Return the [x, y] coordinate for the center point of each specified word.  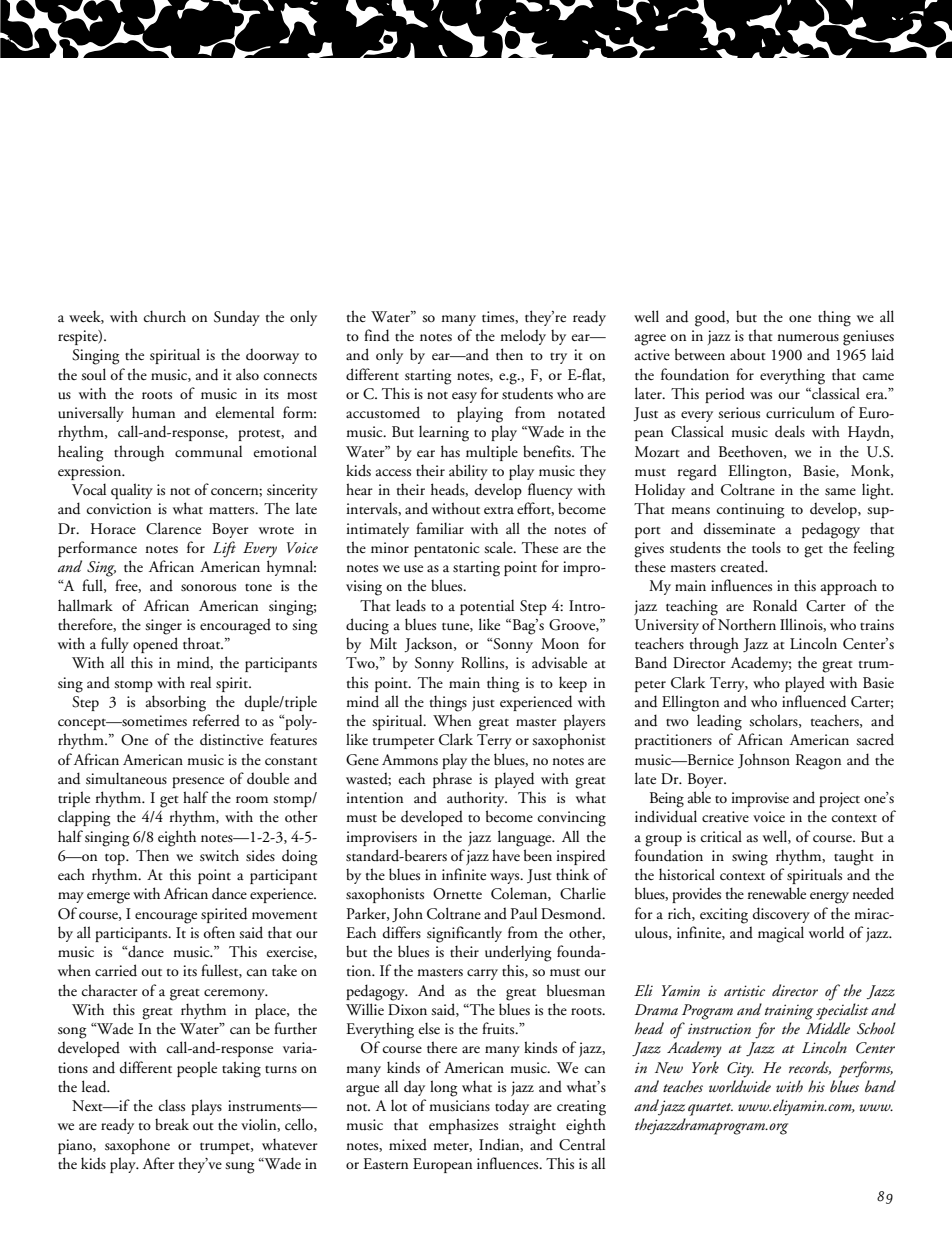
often [219, 932]
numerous [808, 338]
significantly [464, 934]
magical [781, 934]
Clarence [173, 528]
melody [523, 337]
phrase [452, 780]
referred [216, 720]
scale [499, 547]
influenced [814, 701]
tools [766, 547]
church [165, 316]
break [172, 1124]
